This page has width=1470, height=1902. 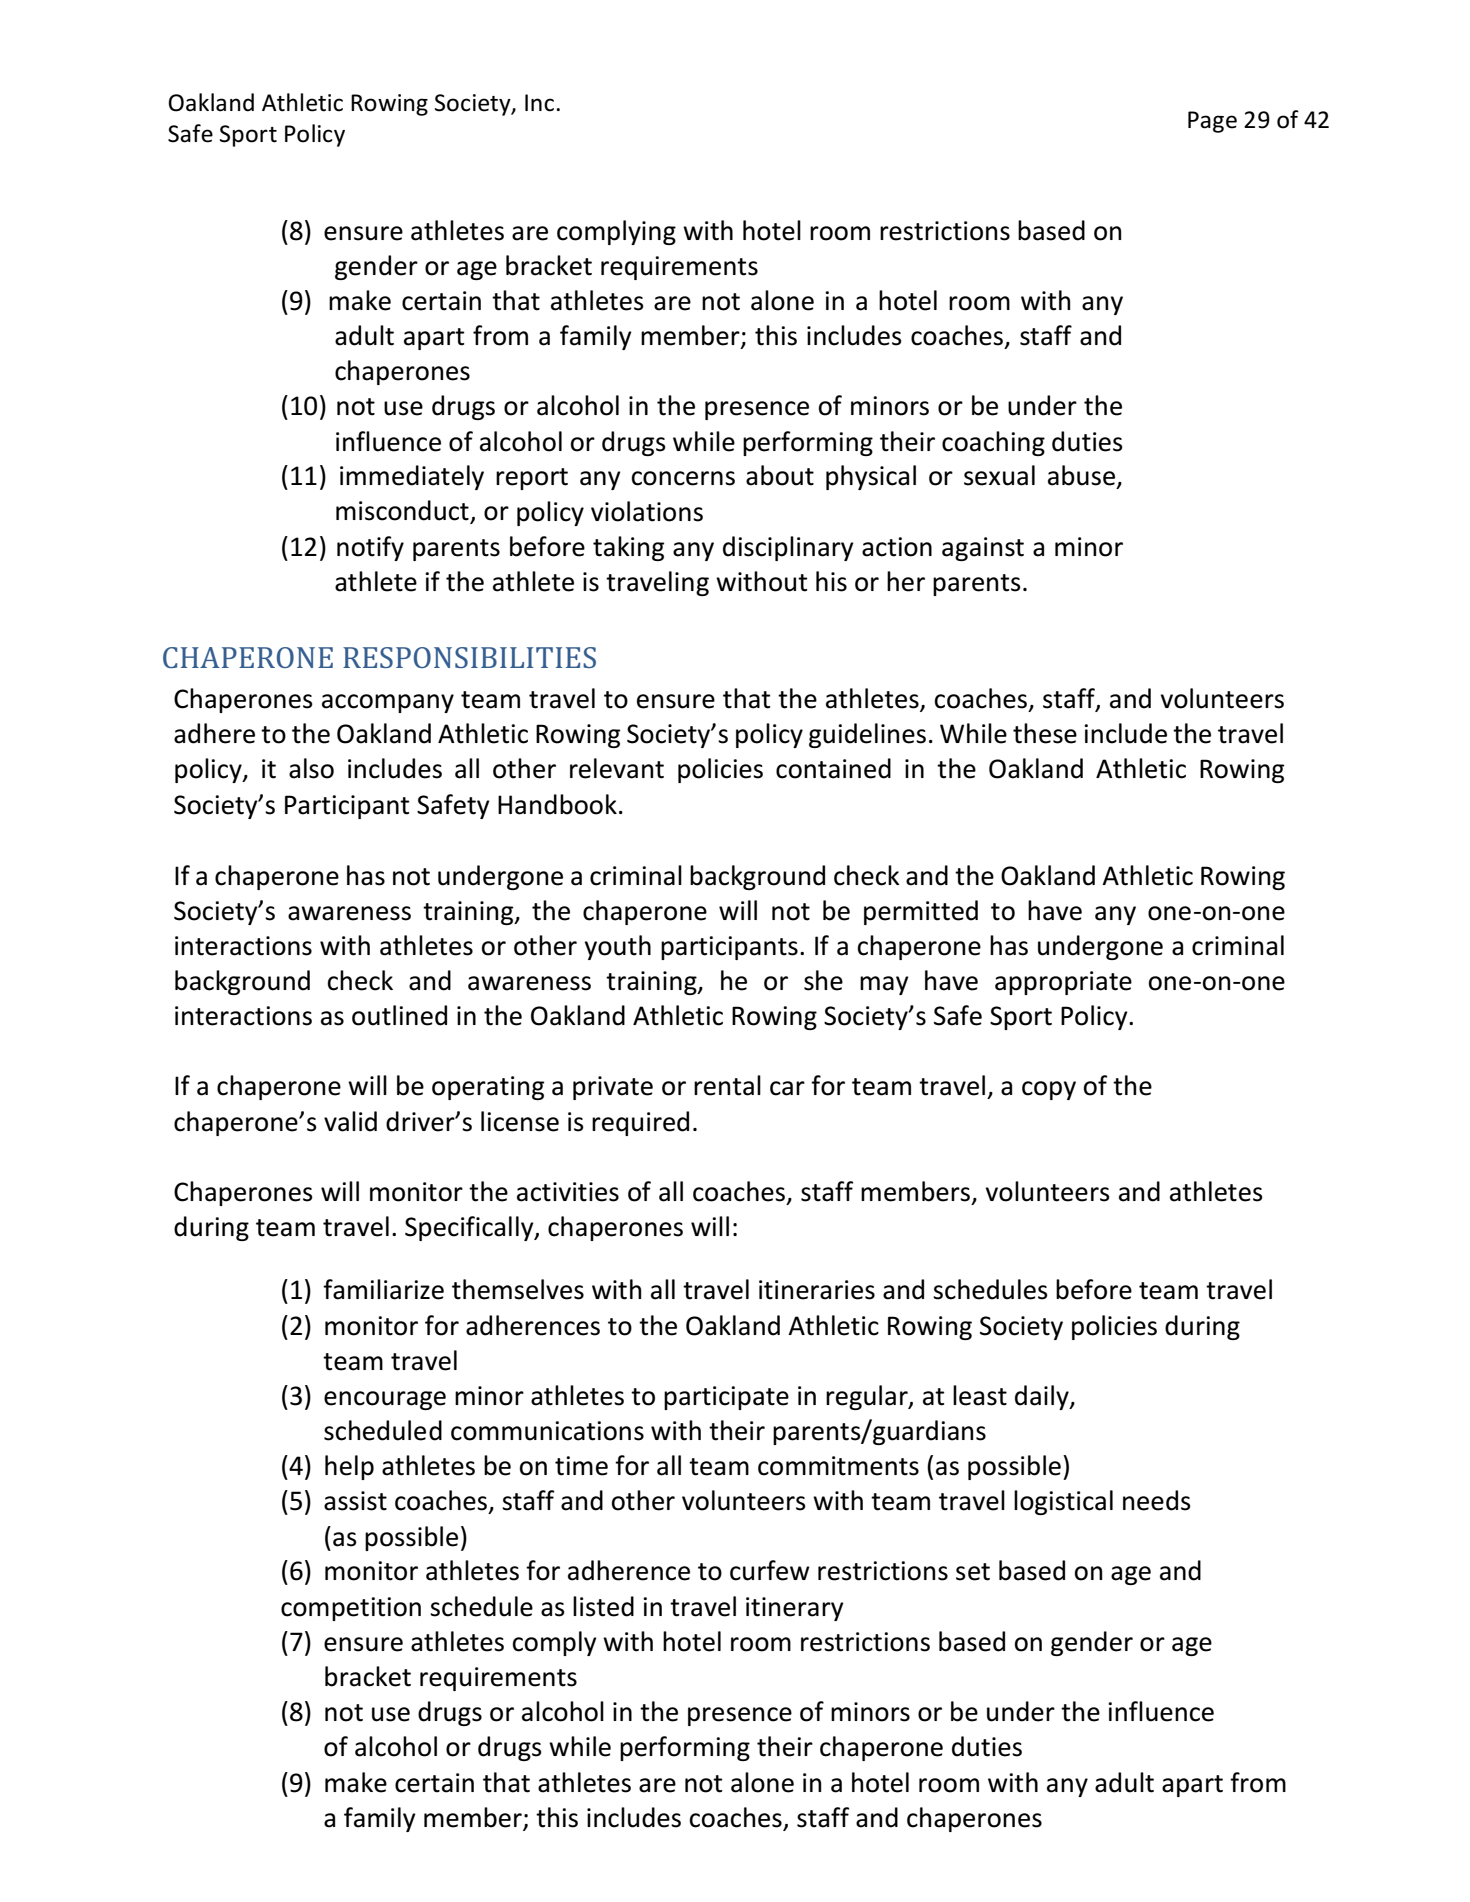 I want to click on appropriate, so click(x=1063, y=983).
